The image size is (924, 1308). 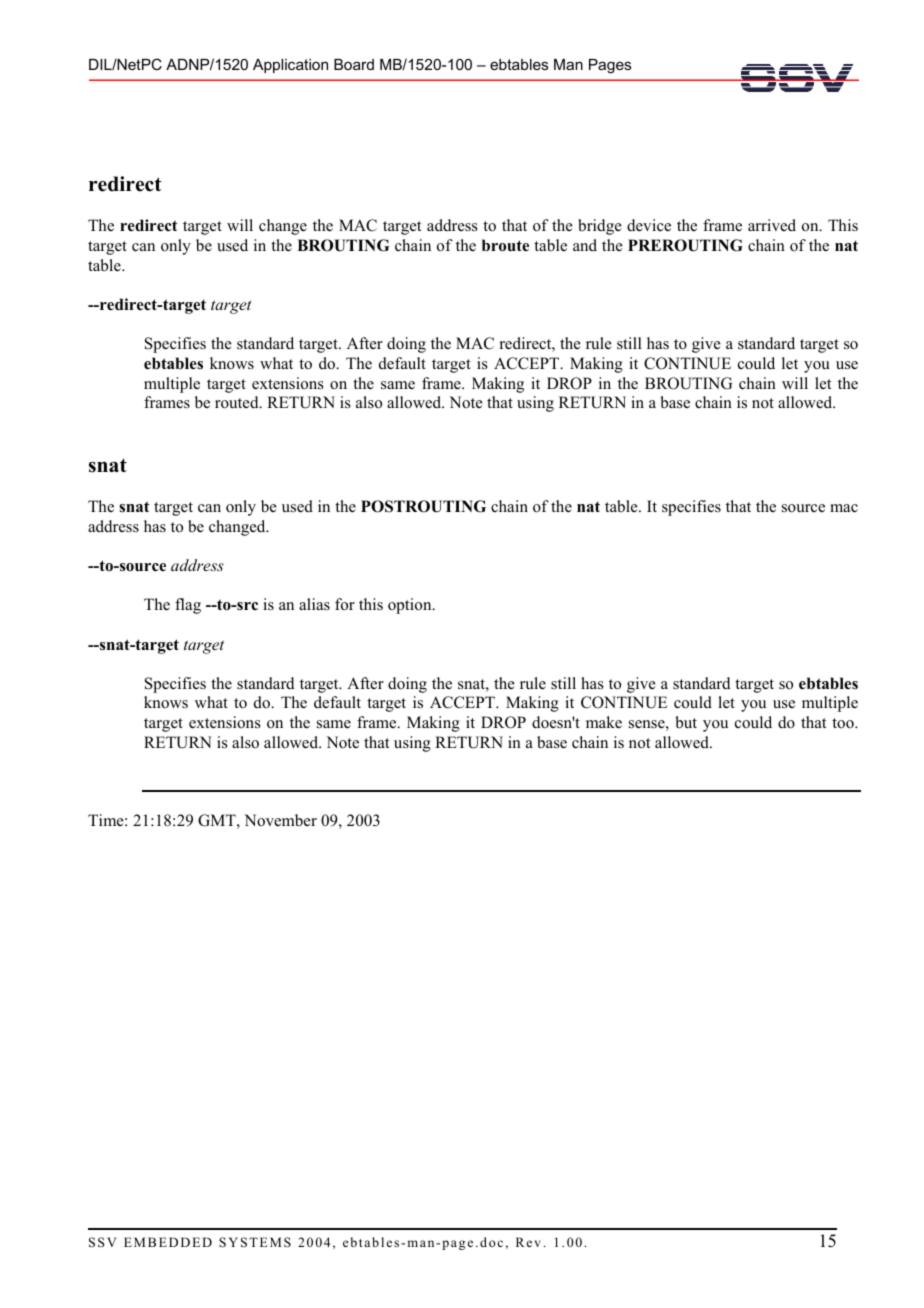 What do you see at coordinates (255, 1242) in the screenshot?
I see `SYSTEMS` at bounding box center [255, 1242].
